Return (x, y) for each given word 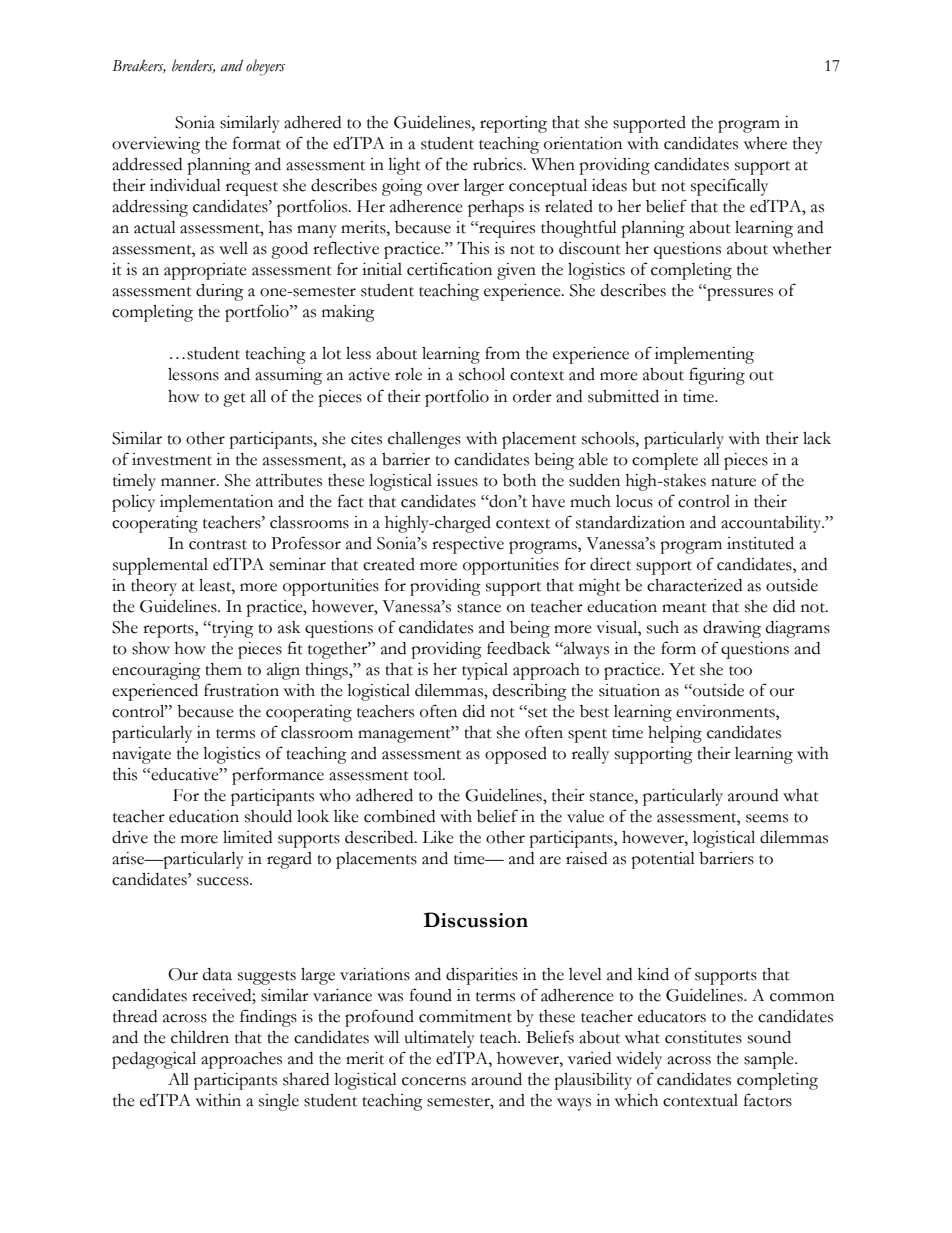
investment (172, 459)
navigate (141, 755)
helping (675, 734)
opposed (516, 755)
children (200, 1037)
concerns (434, 1081)
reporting (513, 124)
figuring (717, 376)
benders (193, 66)
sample (770, 1060)
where (765, 143)
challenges (424, 440)
